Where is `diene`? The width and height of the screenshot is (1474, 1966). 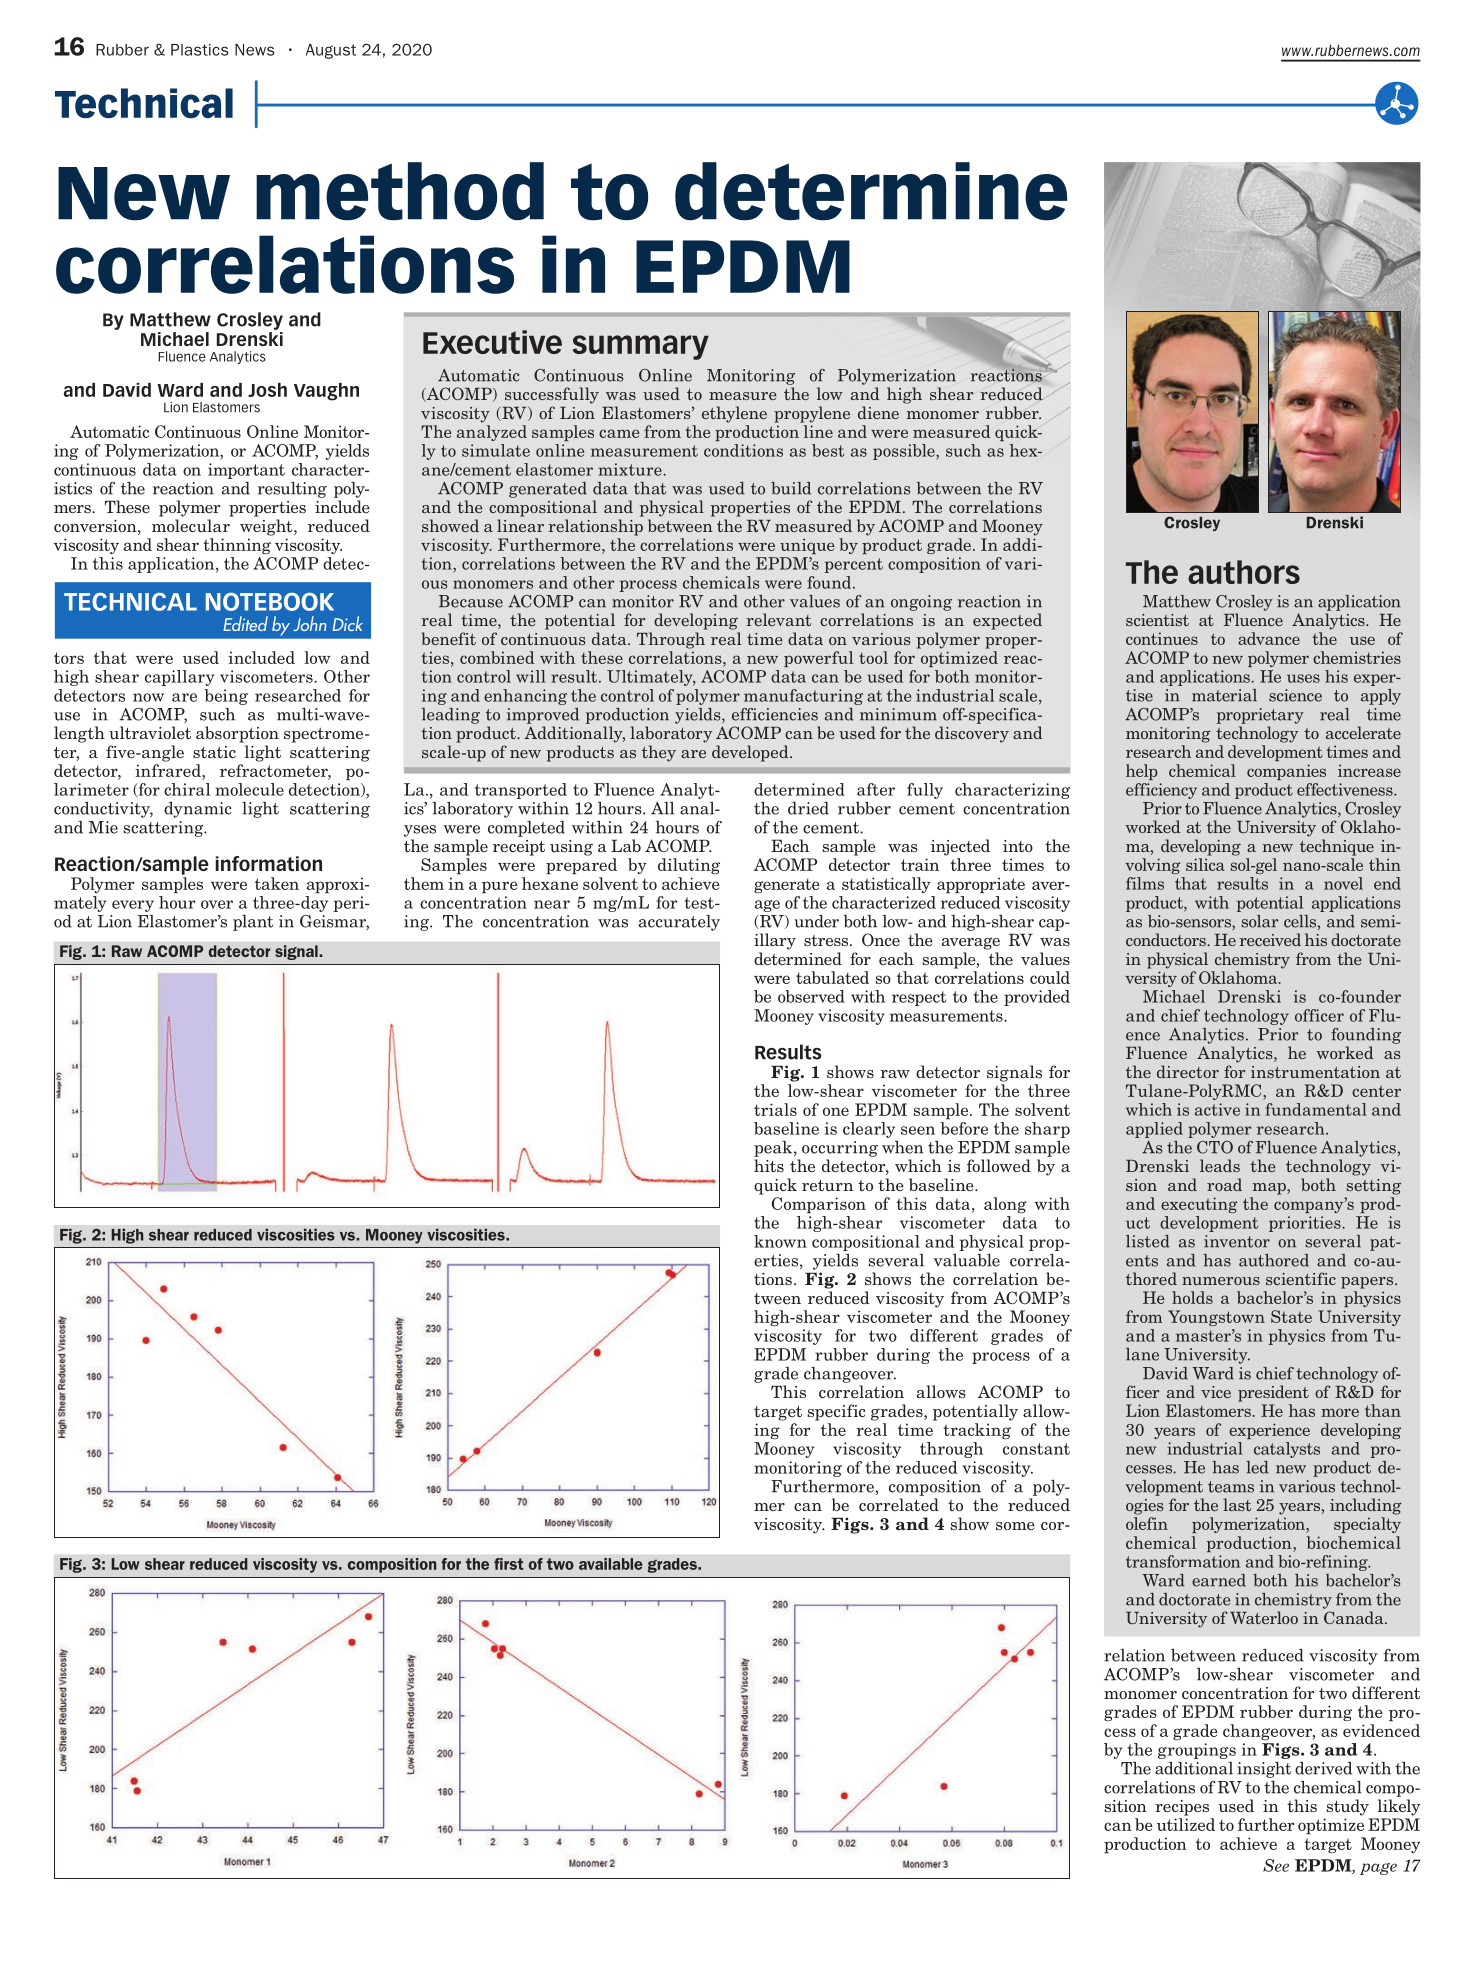 diene is located at coordinates (878, 412).
